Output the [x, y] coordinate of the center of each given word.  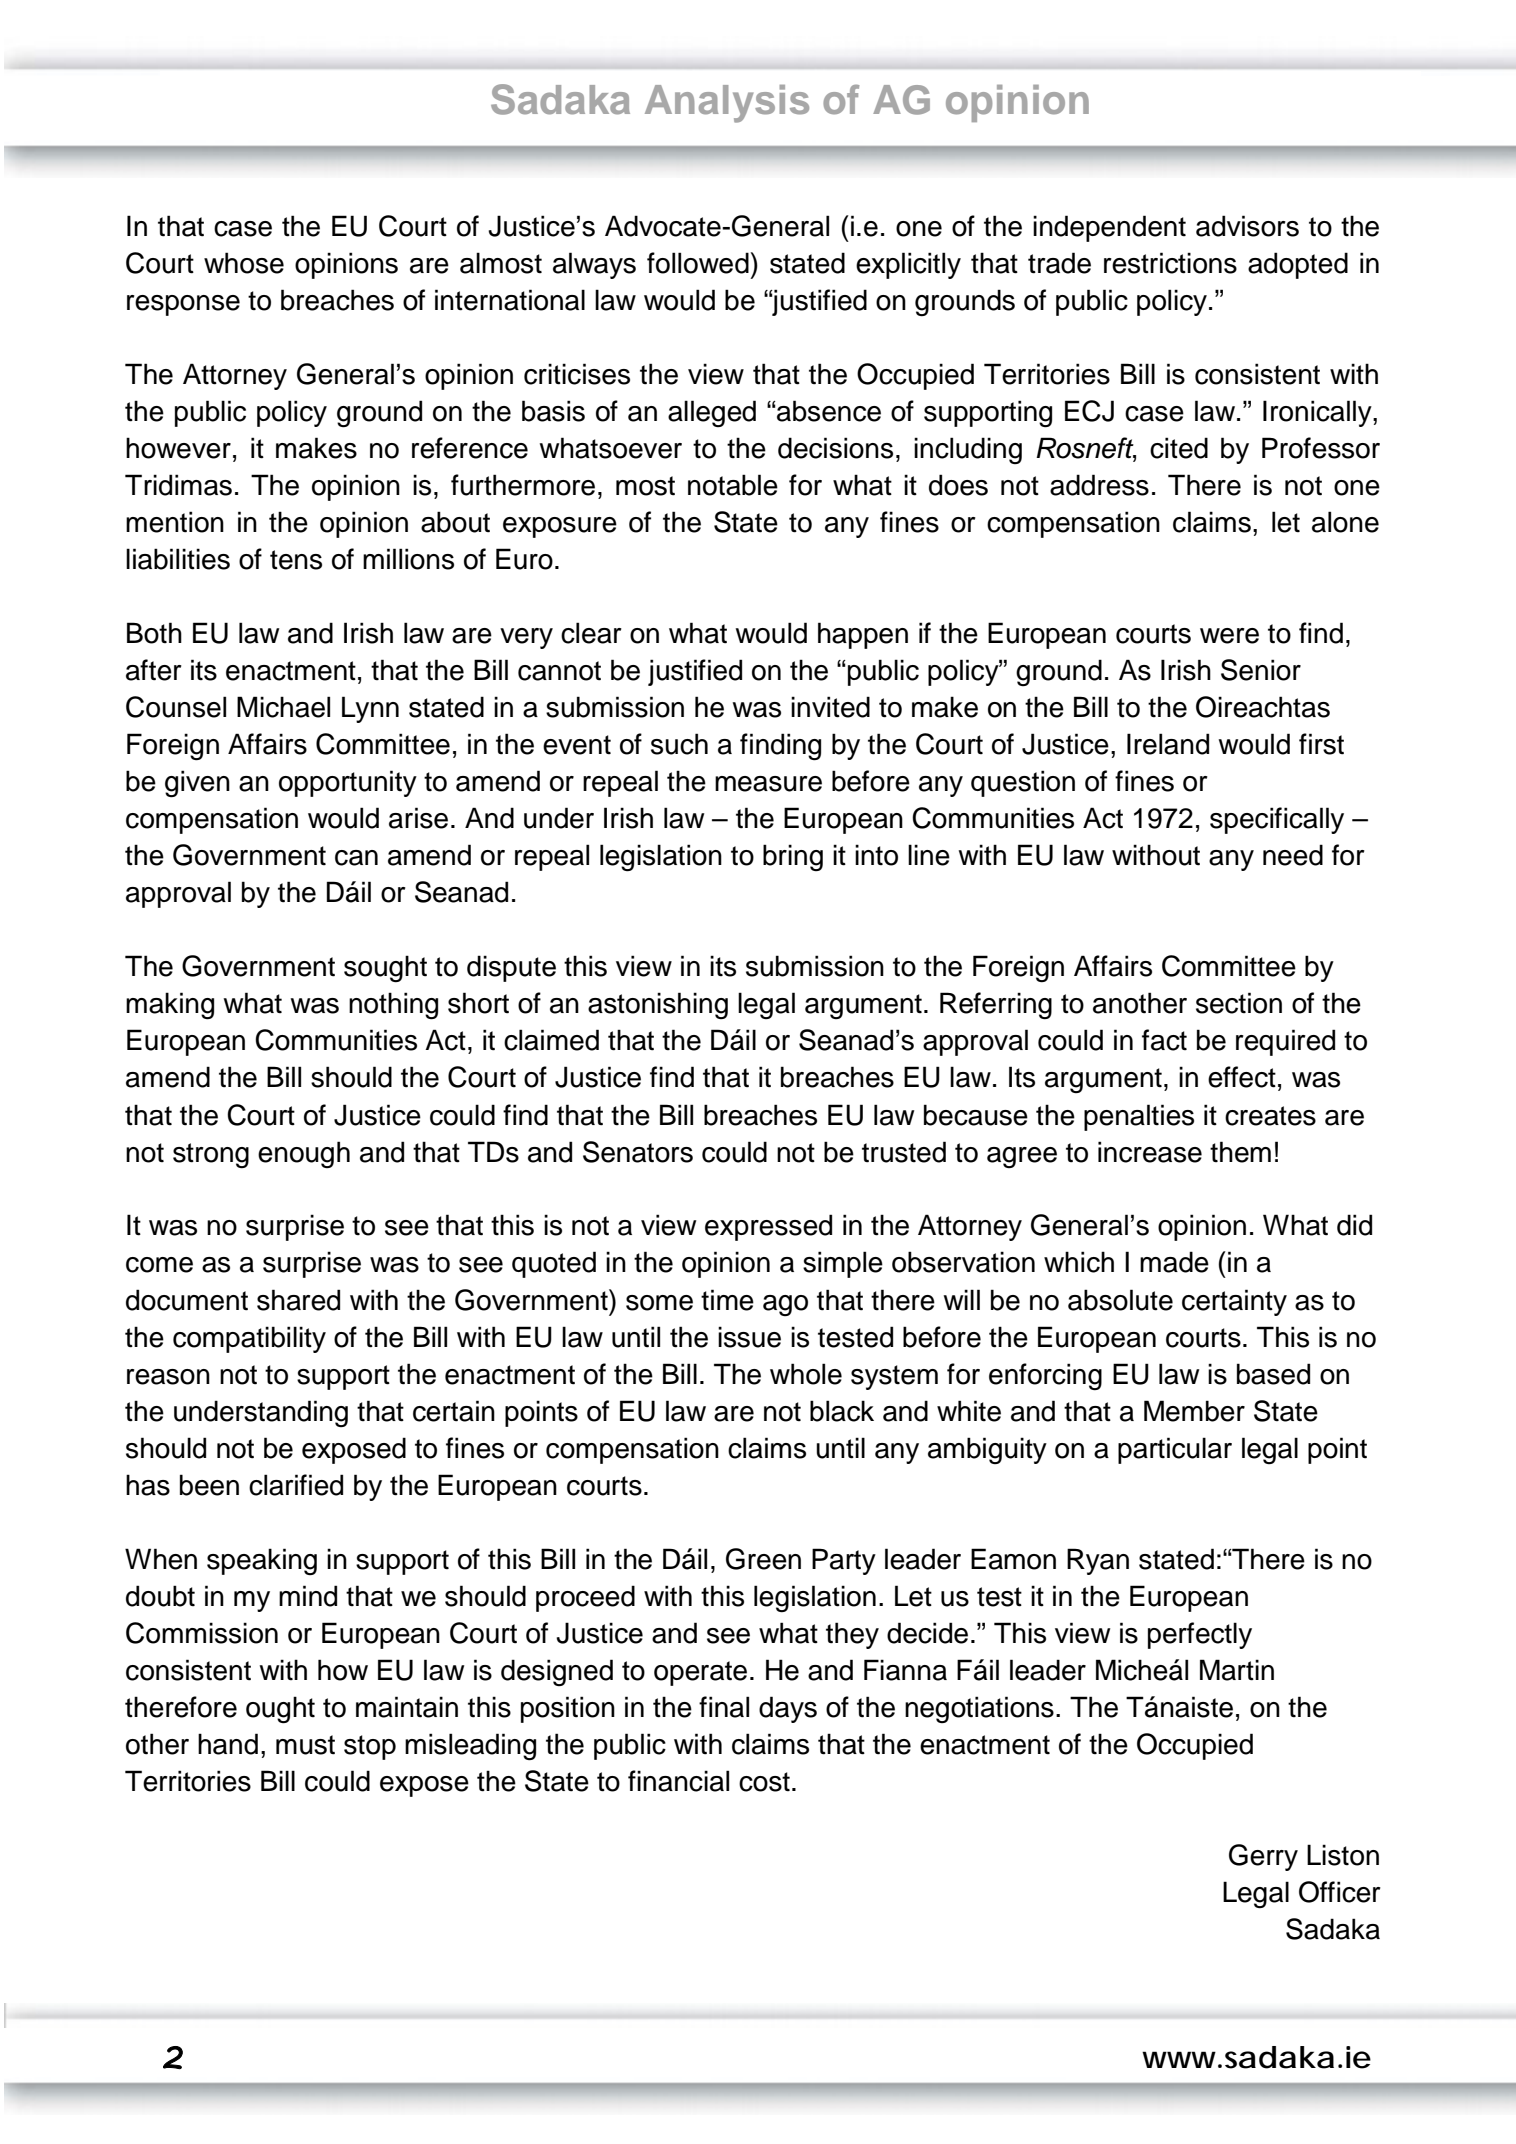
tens [296, 560]
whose [244, 263]
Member [1194, 1411]
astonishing [658, 1005]
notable [733, 485]
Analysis [727, 104]
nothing [393, 1006]
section [1239, 1003]
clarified [296, 1485]
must [305, 1745]
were [1229, 636]
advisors [1247, 226]
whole [806, 1374]
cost [764, 1782]
